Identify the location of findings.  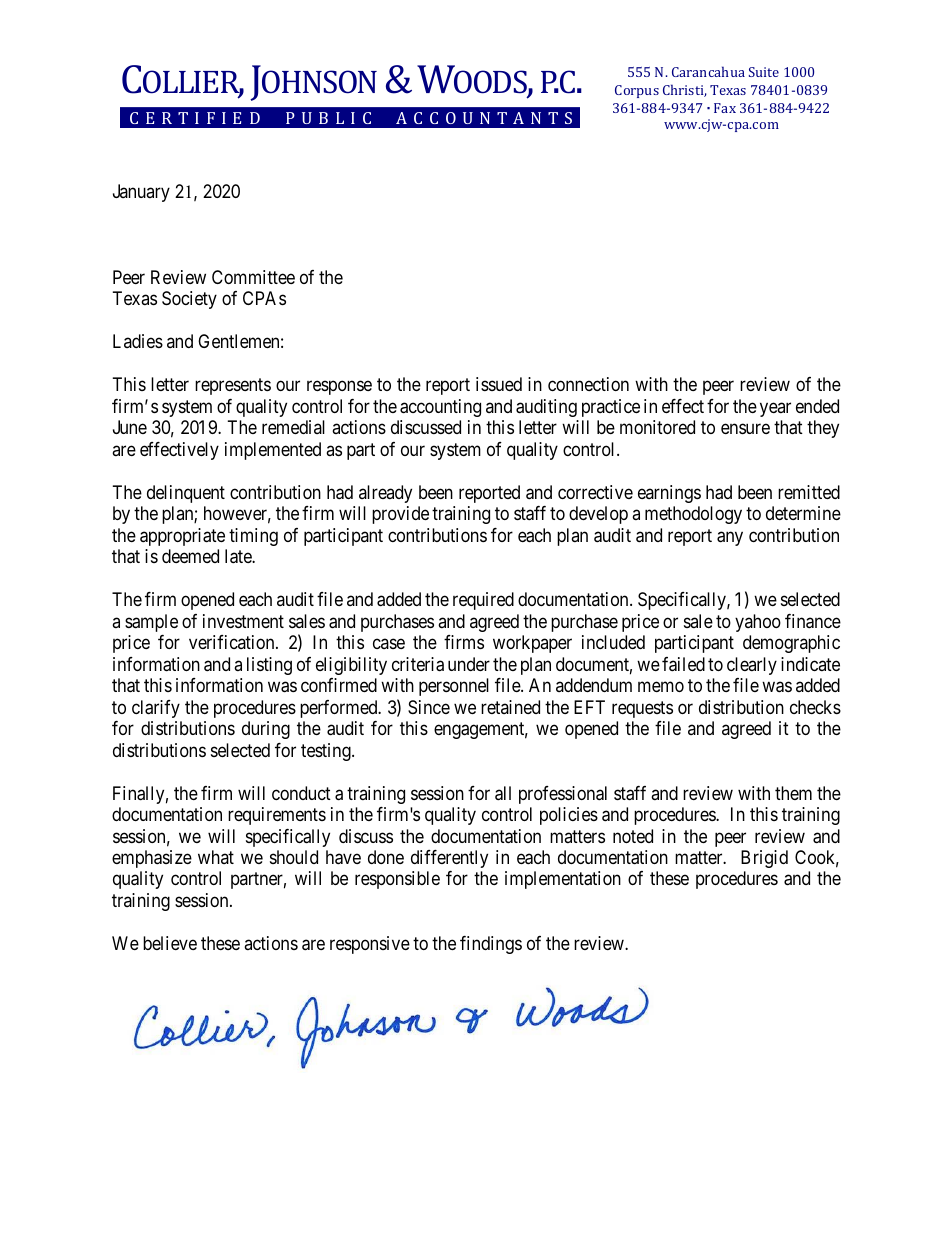
(491, 945).
